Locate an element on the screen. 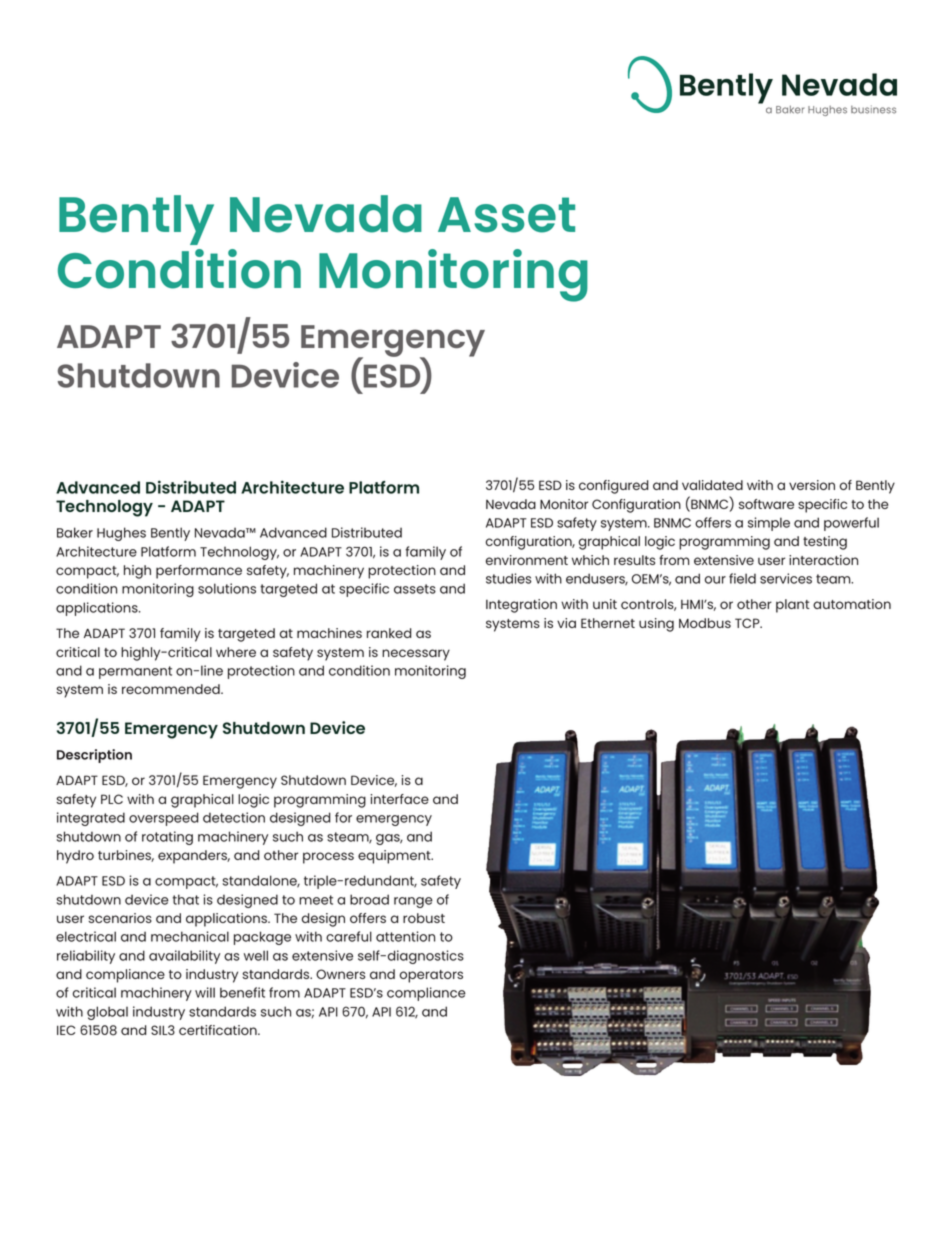 The height and width of the screenshot is (1233, 952). Hughes is located at coordinates (121, 534).
